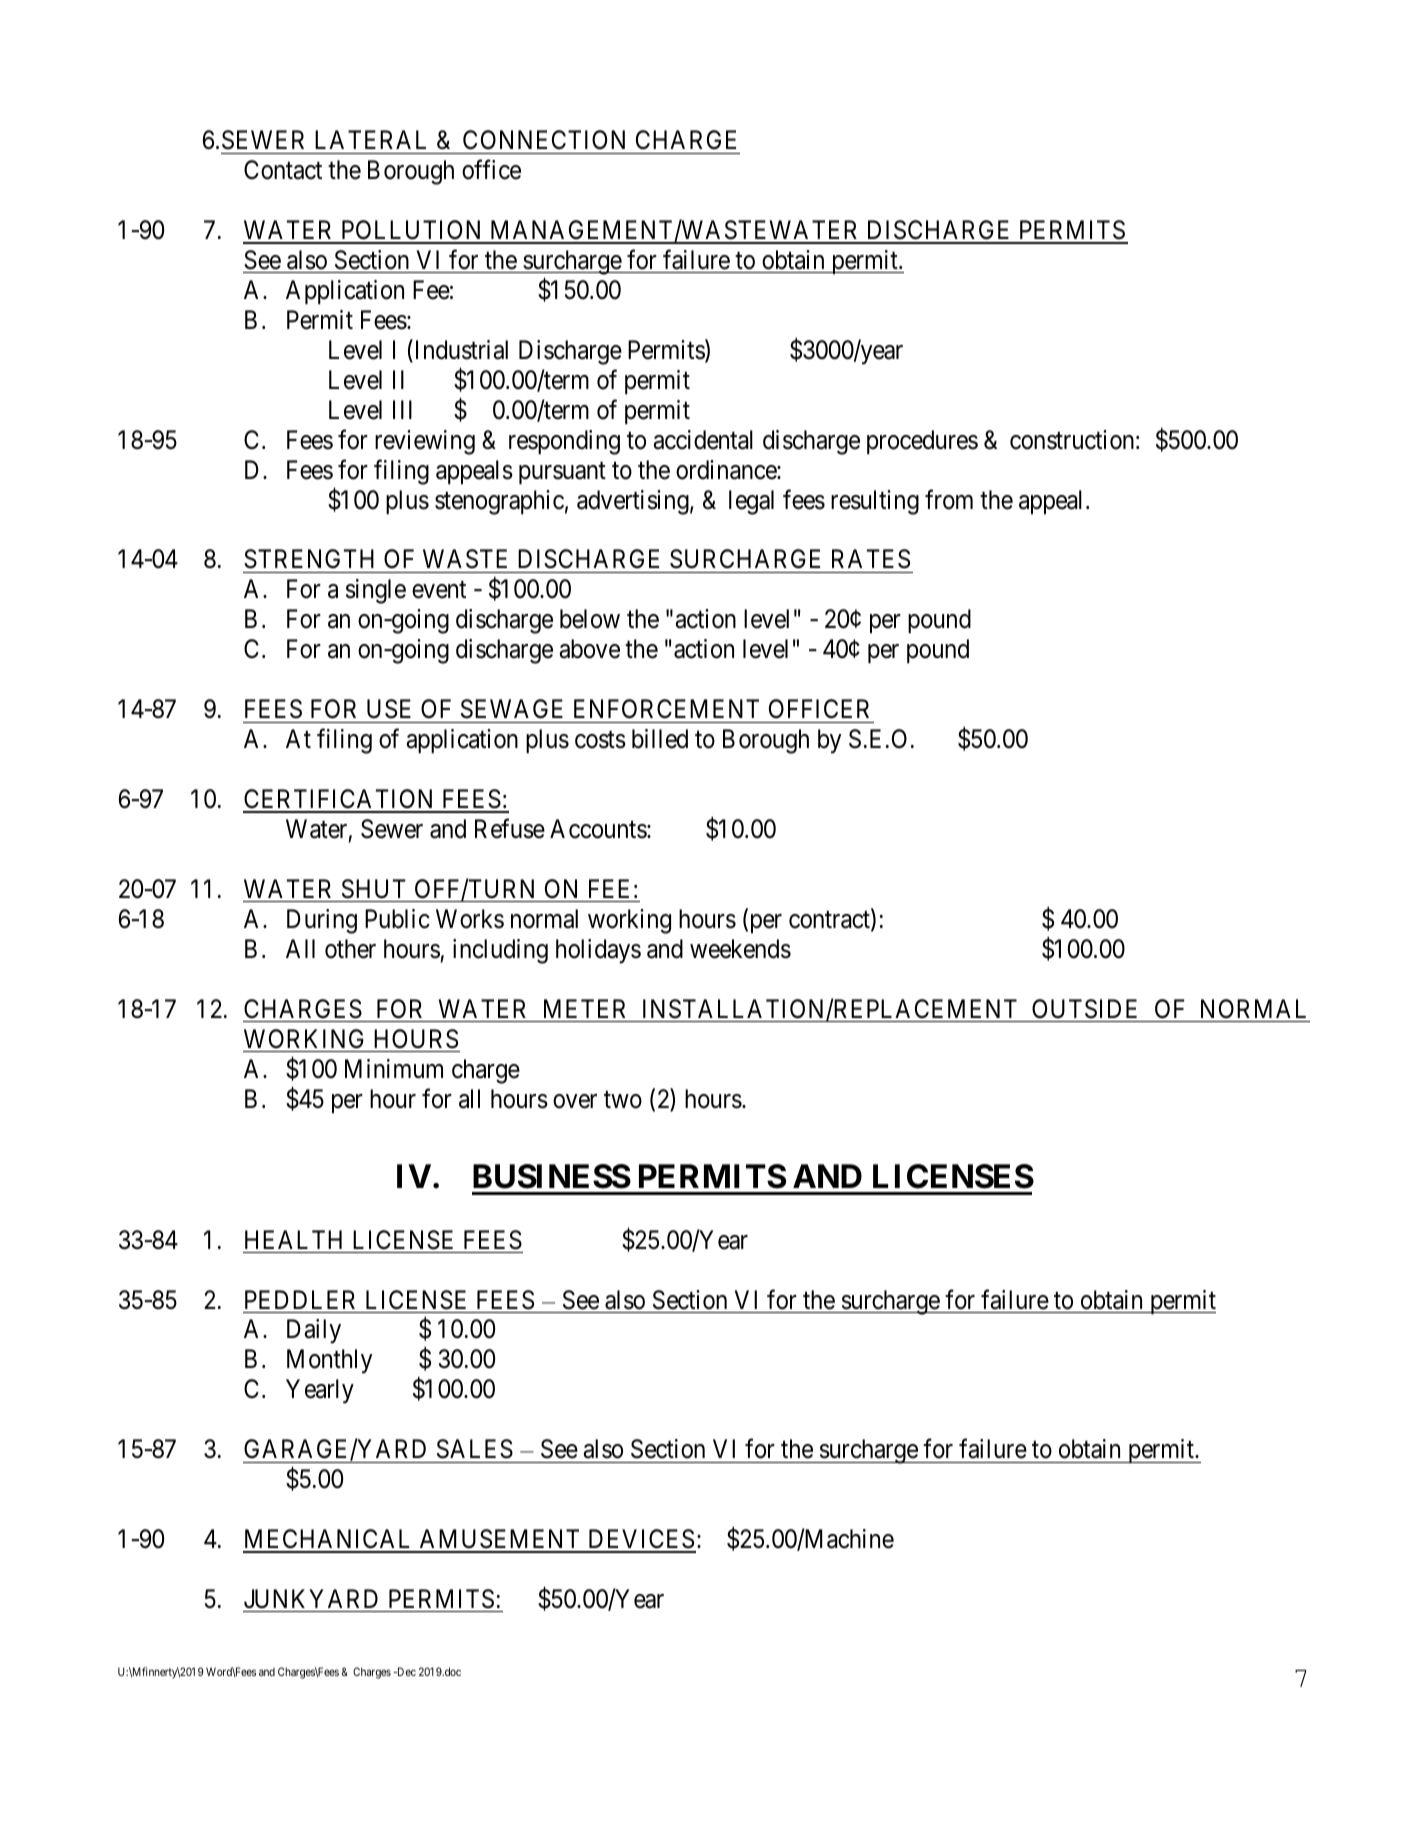  I want to click on LATERAL, so click(370, 139).
